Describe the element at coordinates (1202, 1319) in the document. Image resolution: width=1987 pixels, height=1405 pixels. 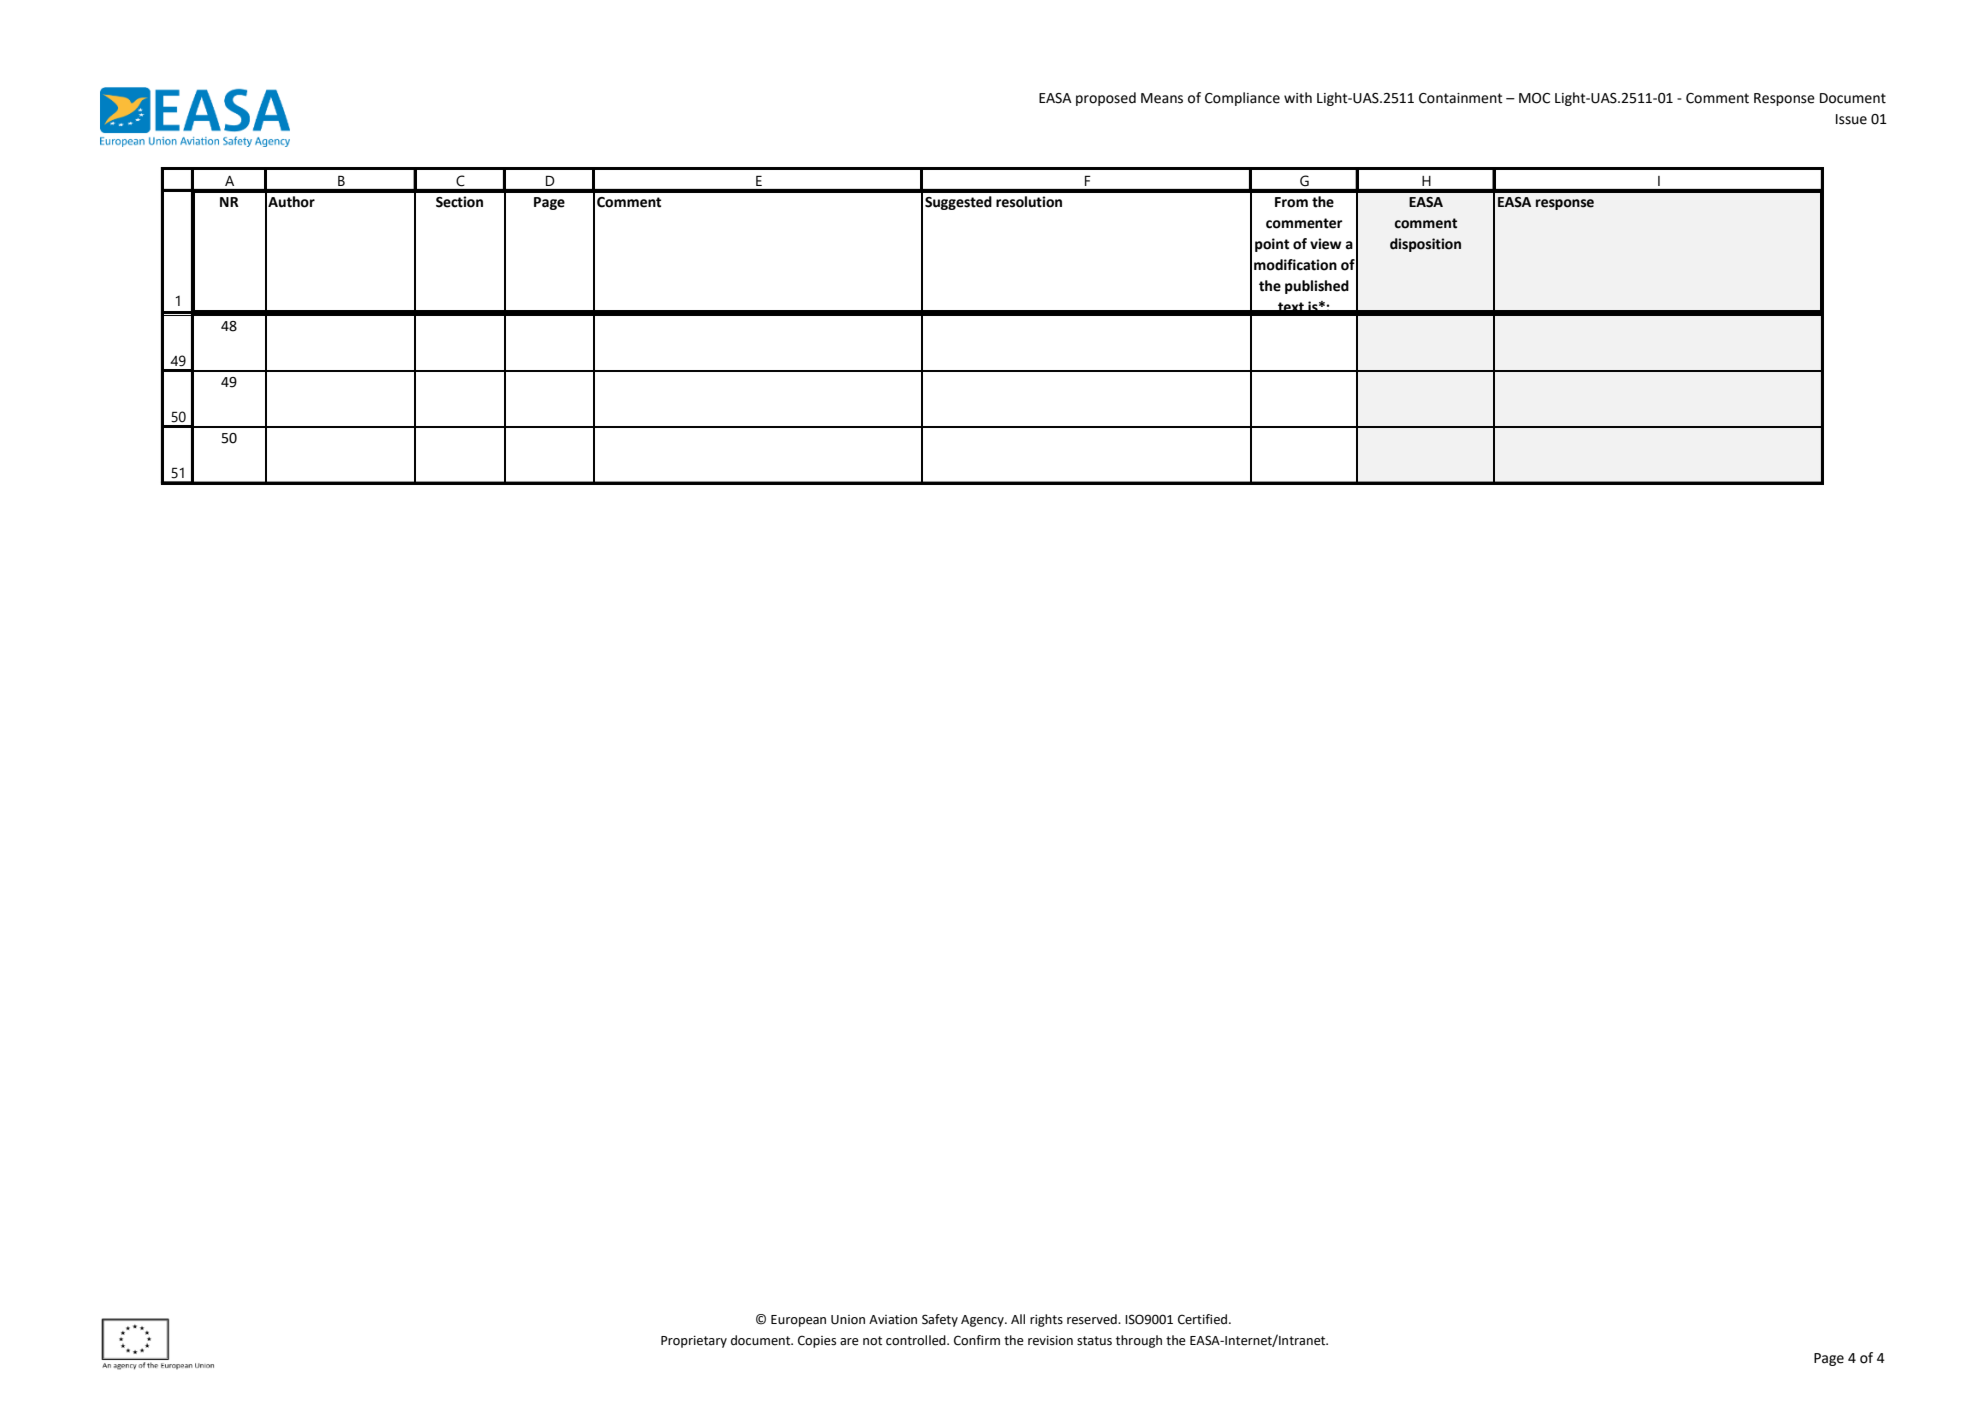
I see `Certified` at that location.
